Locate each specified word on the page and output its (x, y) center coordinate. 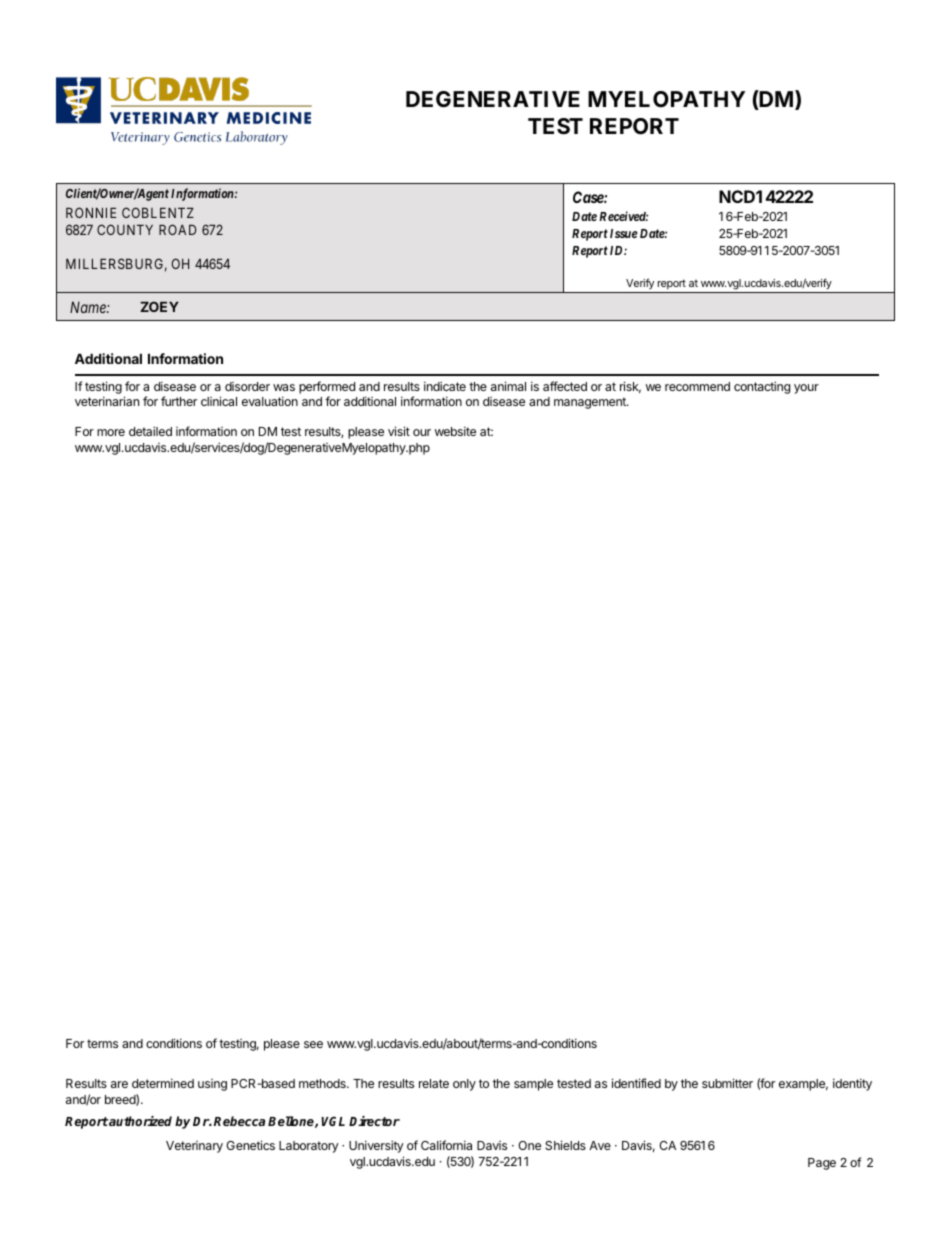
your (806, 389)
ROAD (177, 229)
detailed (150, 431)
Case (589, 197)
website (455, 431)
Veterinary (194, 1147)
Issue (624, 233)
